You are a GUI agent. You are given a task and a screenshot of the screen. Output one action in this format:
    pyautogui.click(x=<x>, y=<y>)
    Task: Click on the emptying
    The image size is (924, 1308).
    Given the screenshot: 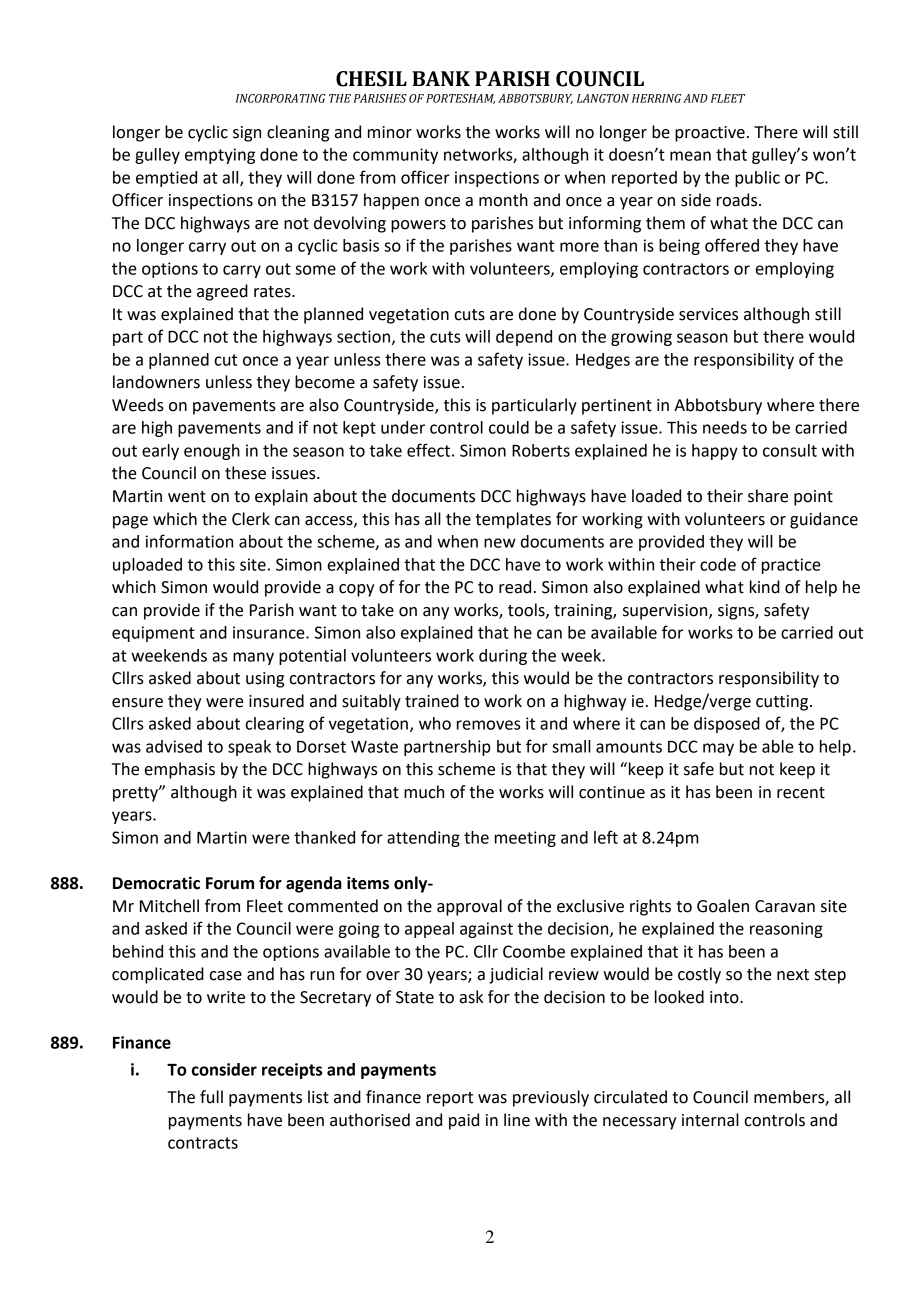 What is the action you would take?
    pyautogui.click(x=220, y=156)
